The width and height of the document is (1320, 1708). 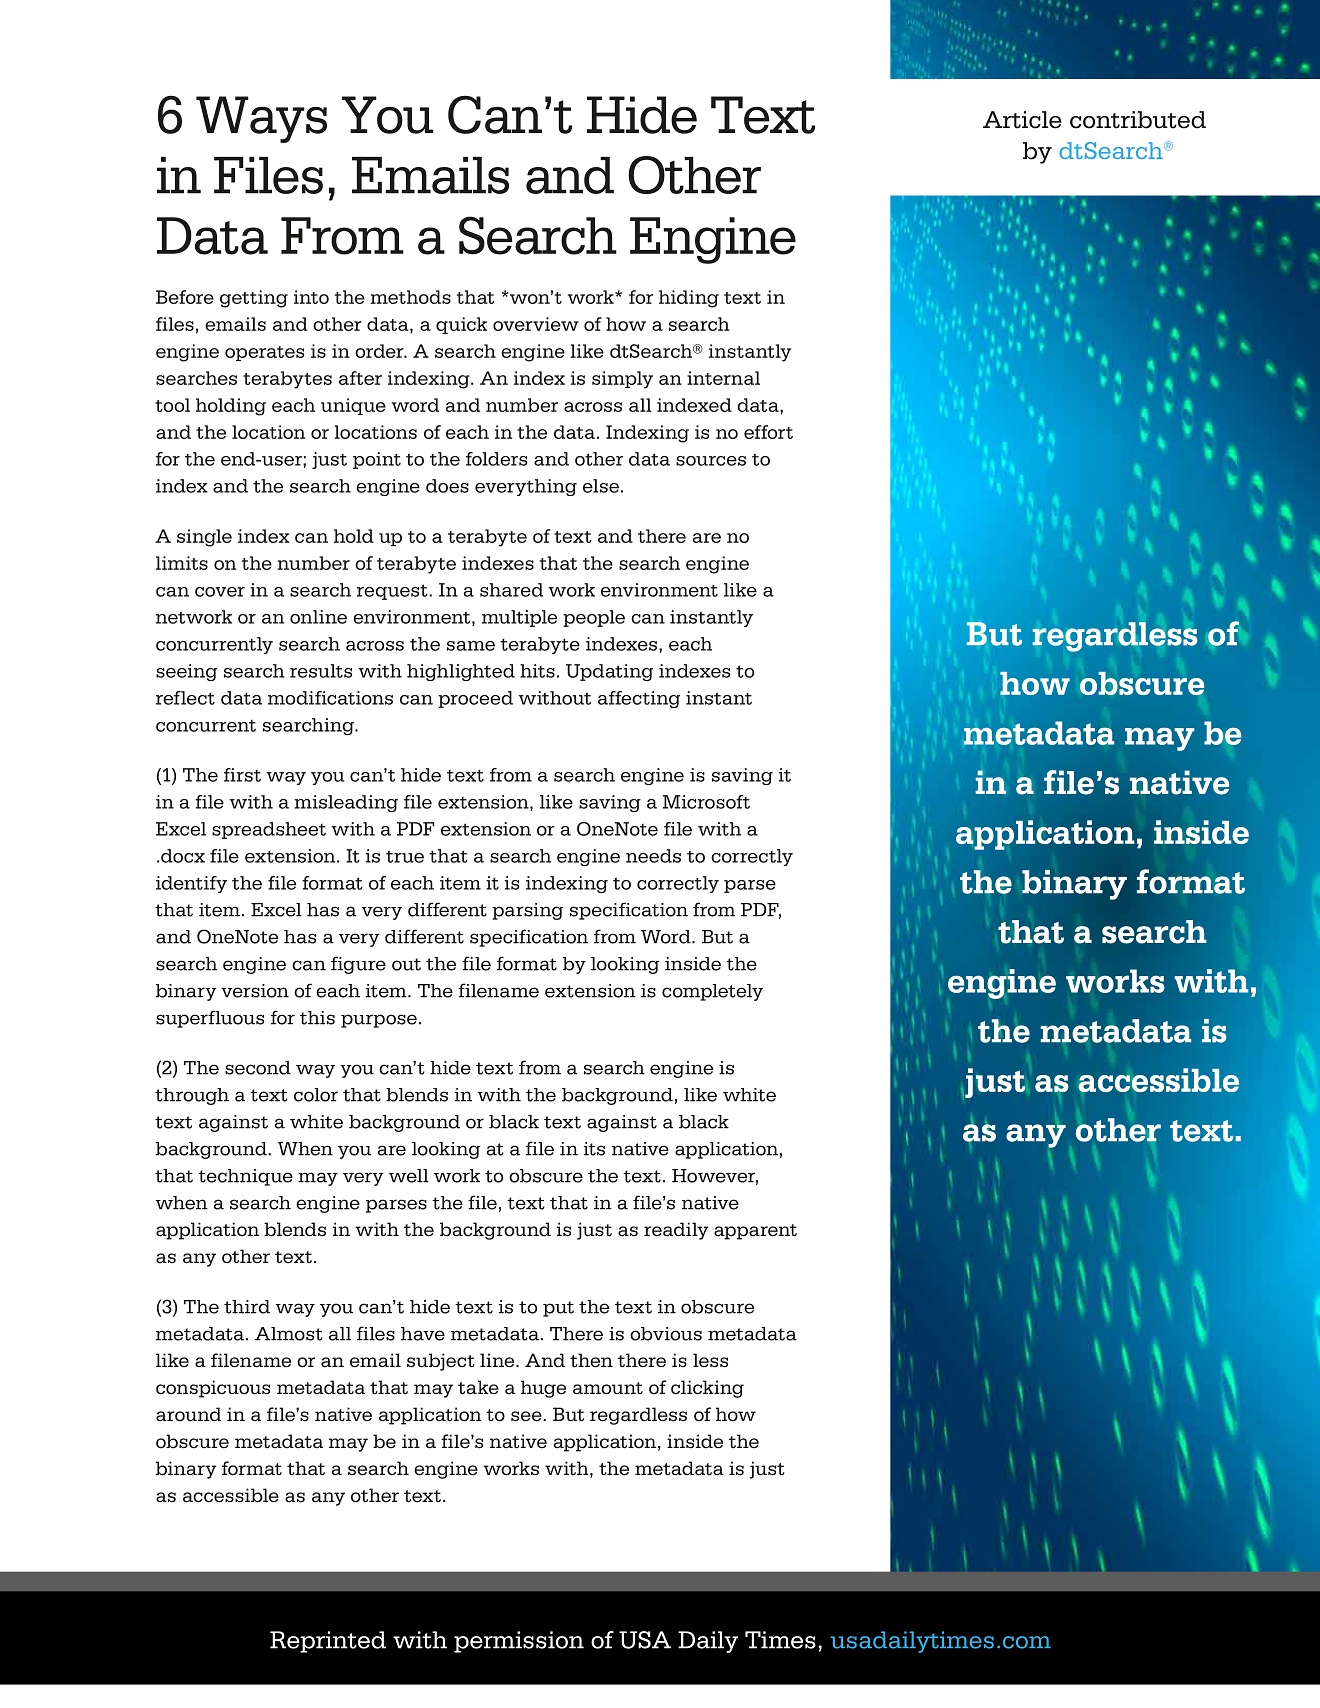 I want to click on Reprinted, so click(x=328, y=1642).
